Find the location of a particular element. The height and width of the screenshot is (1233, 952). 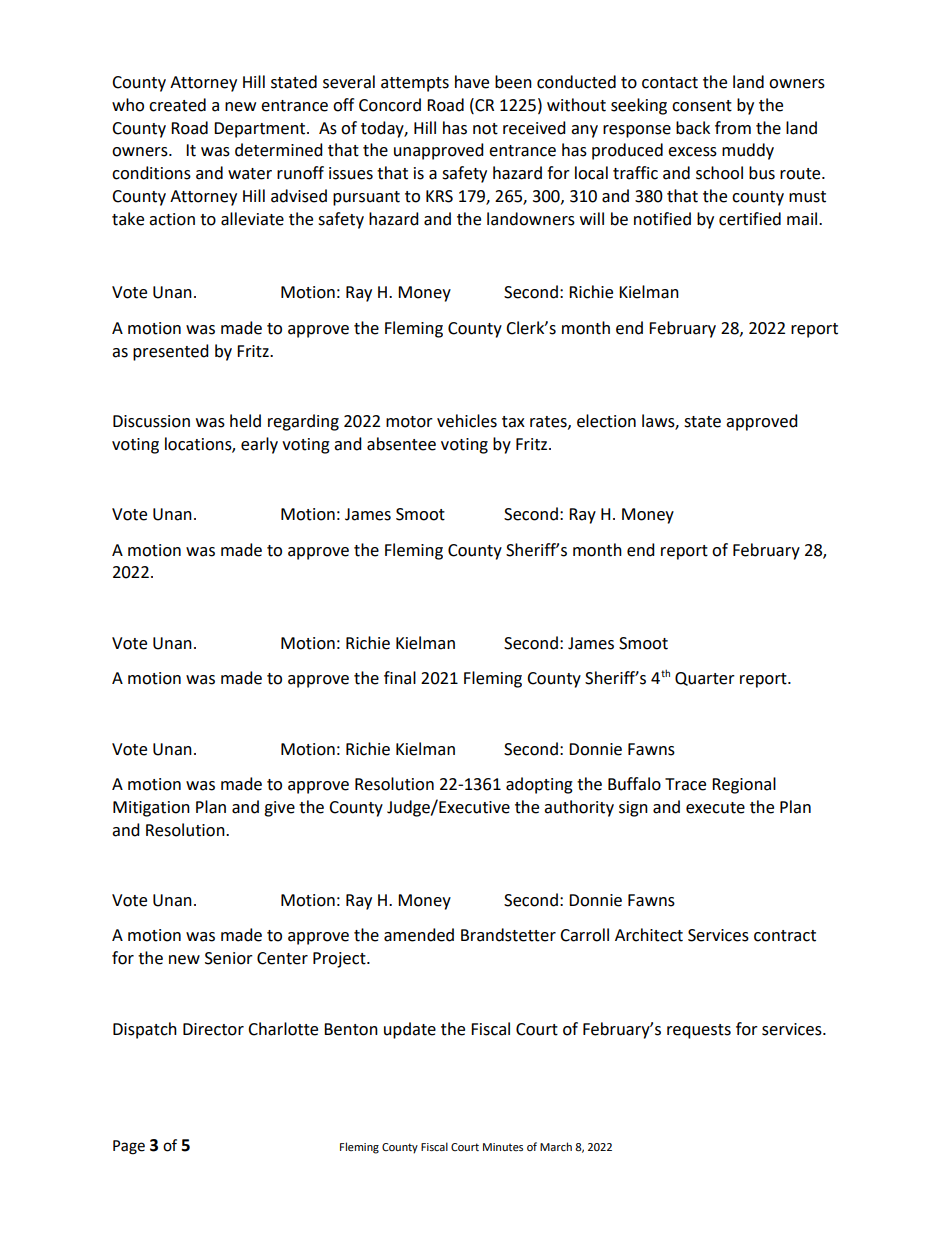

Quarter is located at coordinates (705, 679).
